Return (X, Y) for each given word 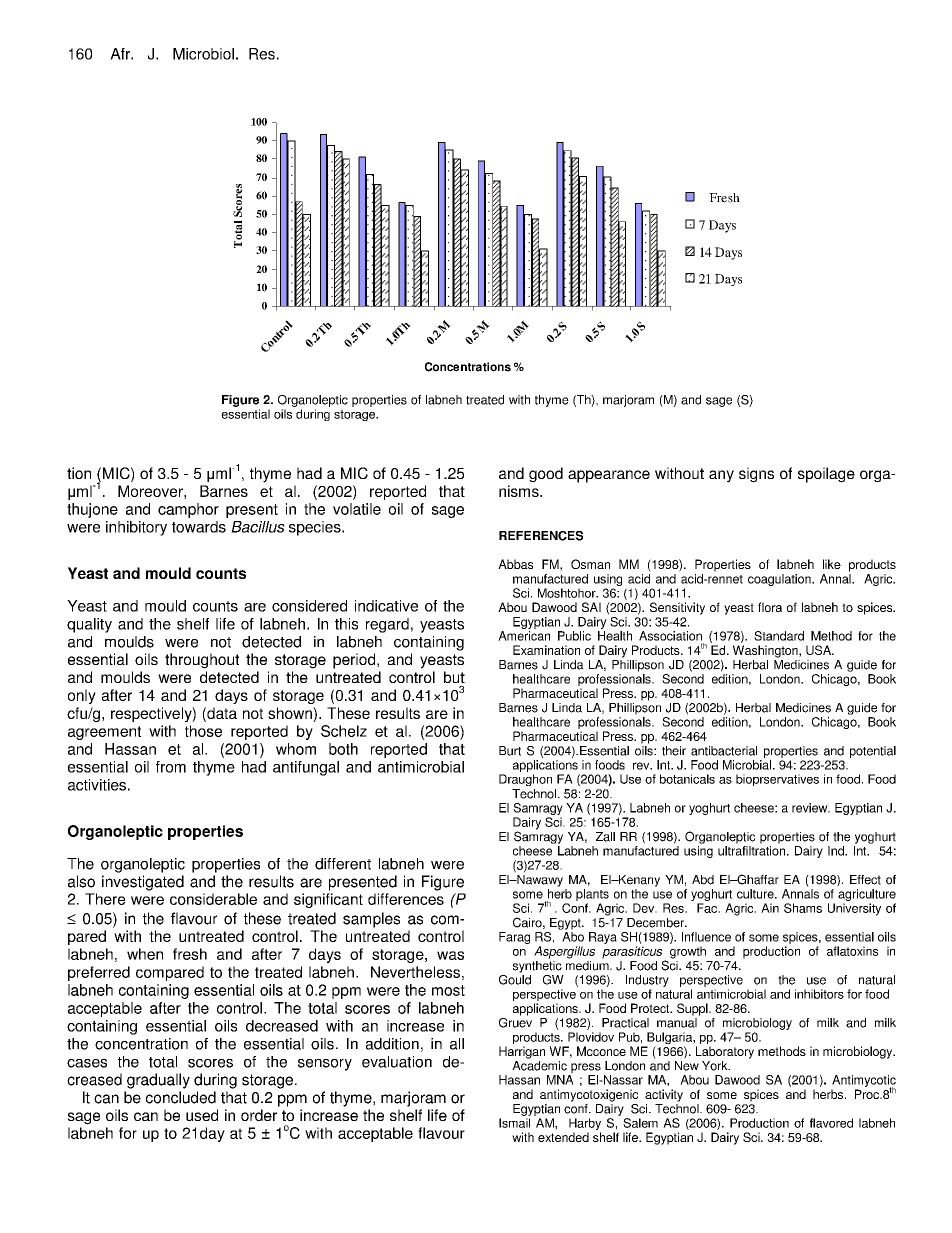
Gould (515, 978)
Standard (779, 636)
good (546, 475)
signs (756, 475)
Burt (510, 751)
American (524, 636)
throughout (202, 661)
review (811, 808)
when (145, 954)
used (202, 1115)
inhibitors (819, 994)
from (171, 767)
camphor (188, 510)
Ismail (514, 1123)
